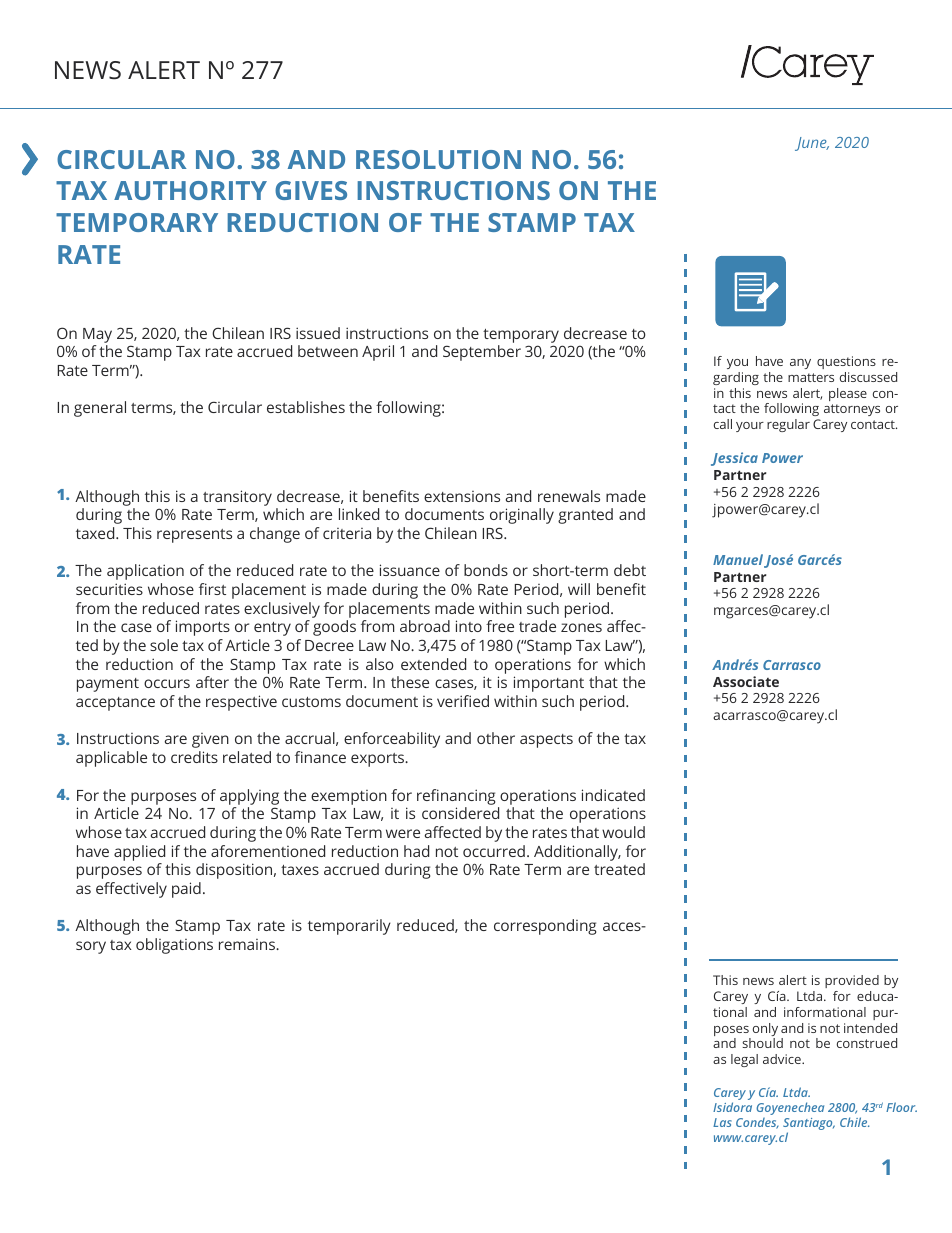  I want to click on RESOLUTION, so click(438, 159).
